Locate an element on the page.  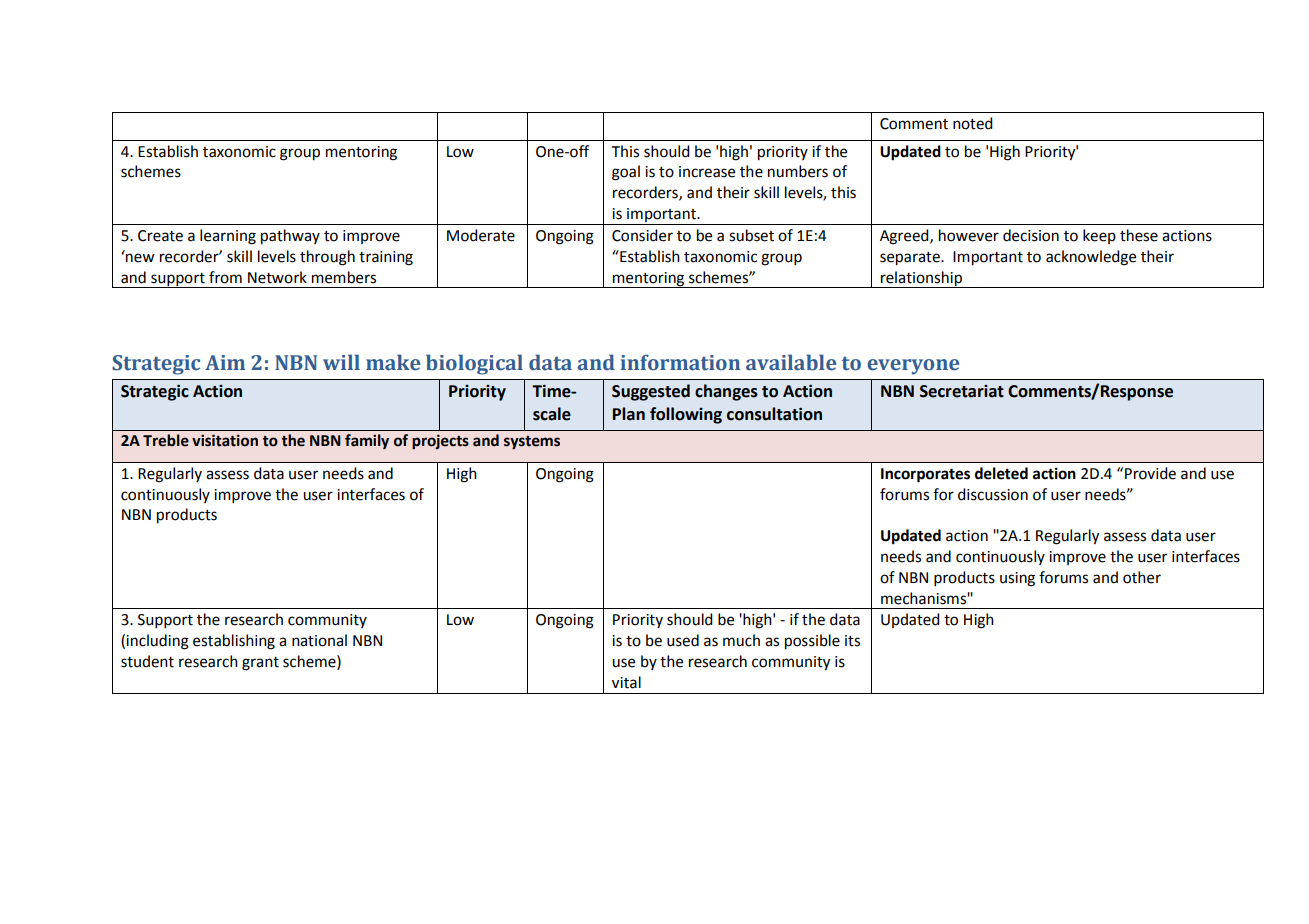
visitation is located at coordinates (225, 440).
